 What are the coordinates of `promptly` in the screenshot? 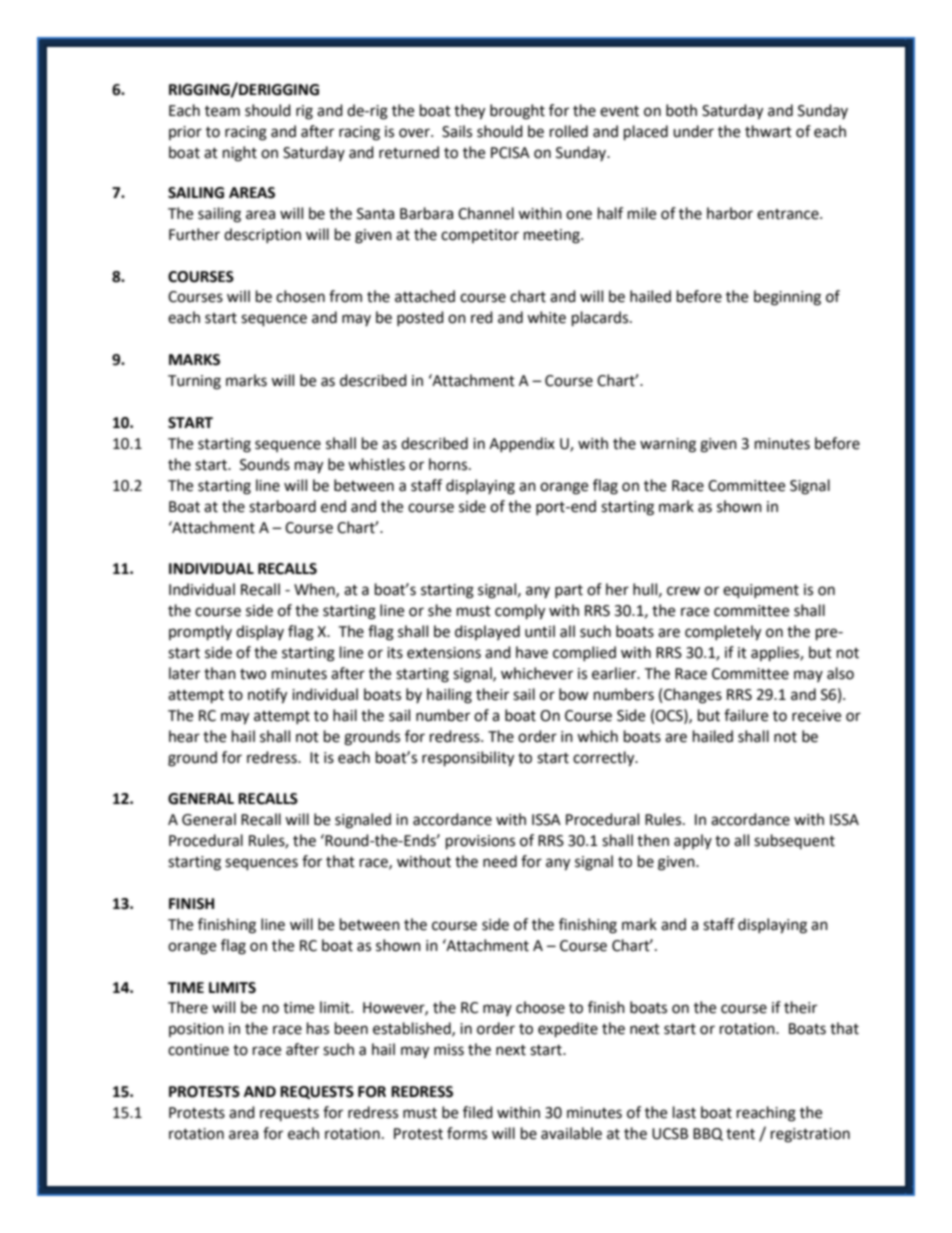 It's located at (200, 633).
